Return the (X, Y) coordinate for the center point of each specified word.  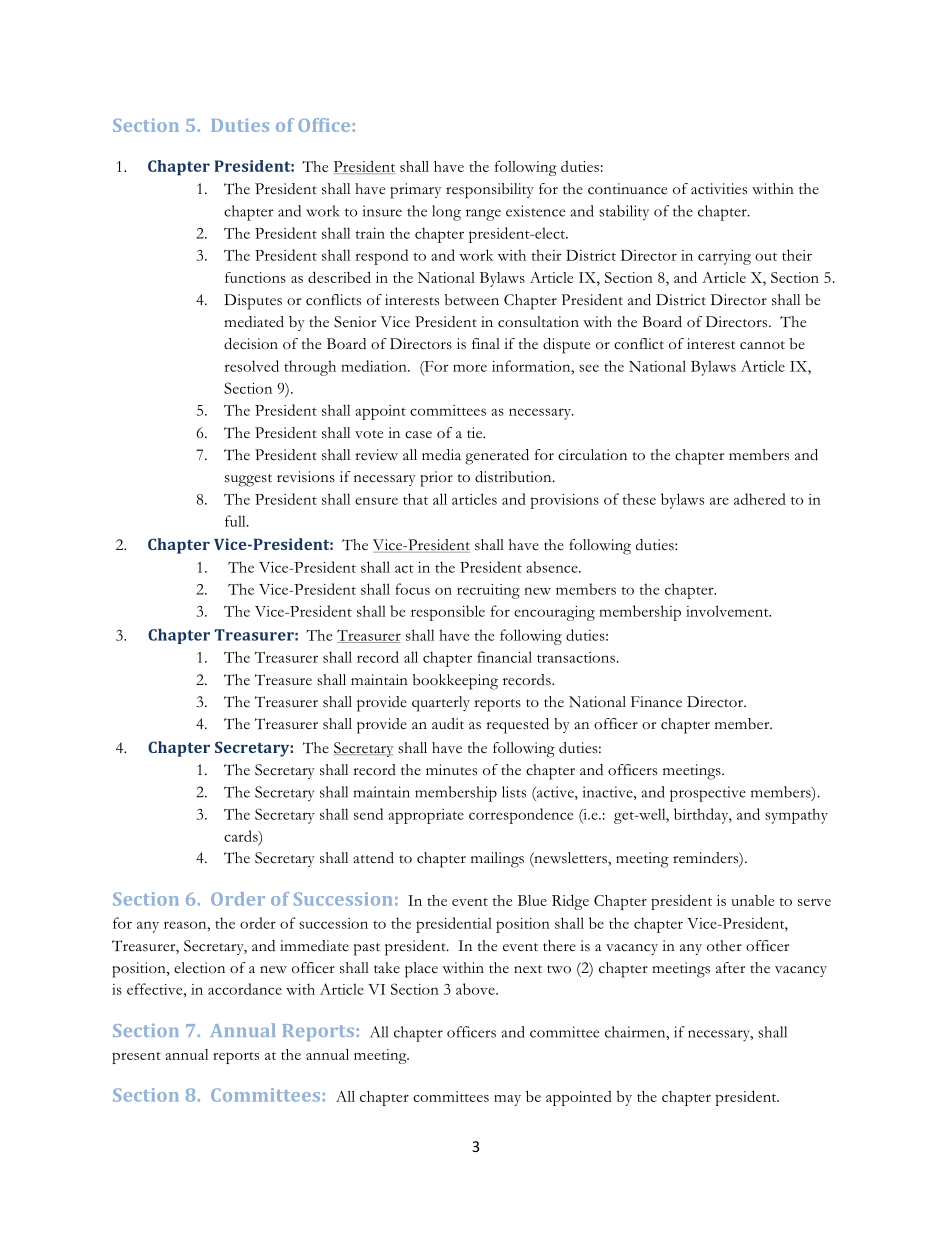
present (136, 1058)
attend (373, 858)
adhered (760, 499)
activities (719, 189)
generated (497, 457)
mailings (497, 860)
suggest (248, 480)
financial (504, 657)
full (236, 521)
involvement (728, 611)
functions (255, 277)
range (483, 215)
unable (752, 900)
